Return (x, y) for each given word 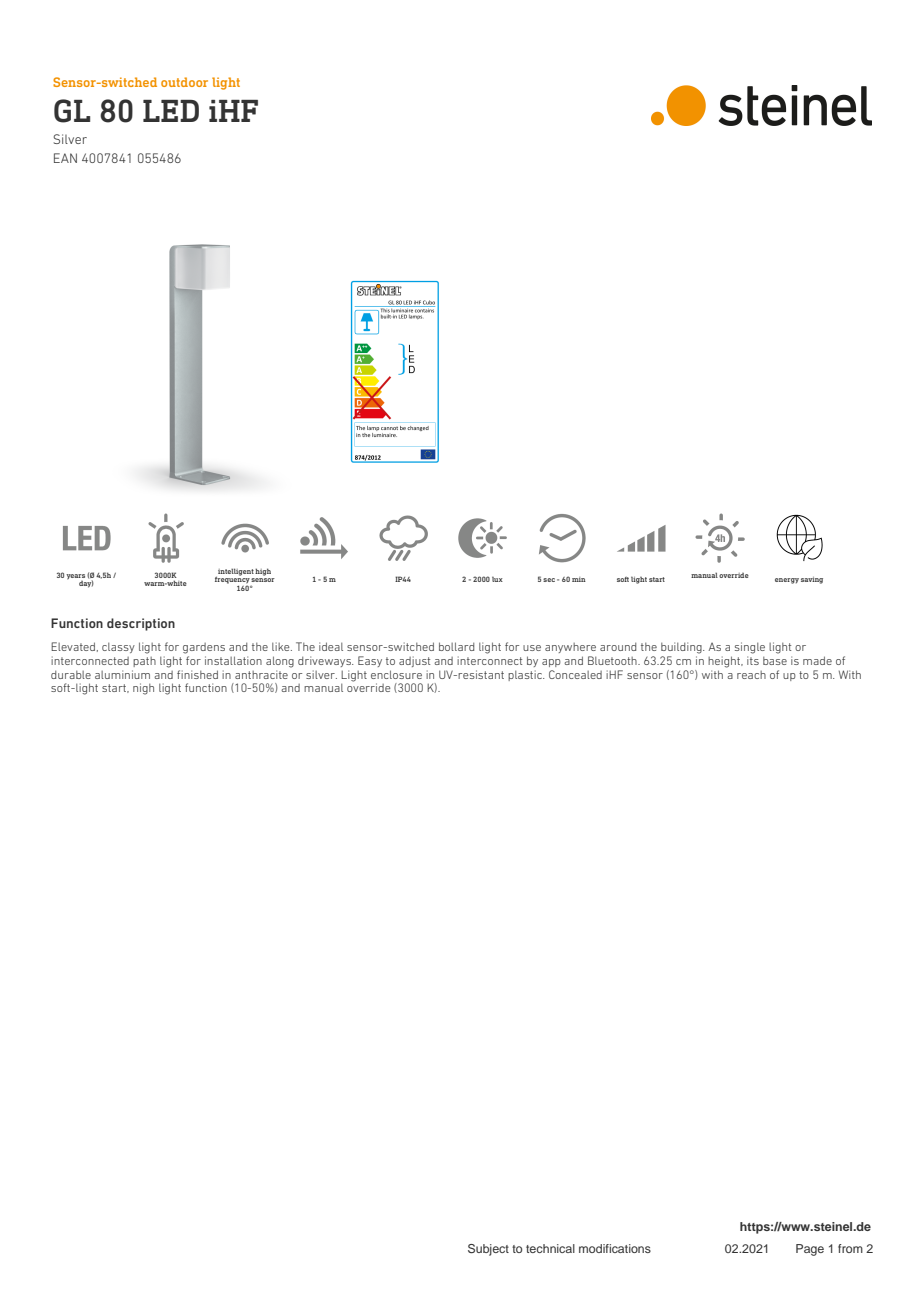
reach (751, 675)
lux (497, 579)
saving (812, 580)
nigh (143, 689)
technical (550, 1248)
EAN (65, 158)
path (144, 662)
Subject (488, 1250)
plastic (526, 675)
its (753, 660)
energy (787, 581)
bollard (456, 646)
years (75, 578)
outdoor (184, 82)
